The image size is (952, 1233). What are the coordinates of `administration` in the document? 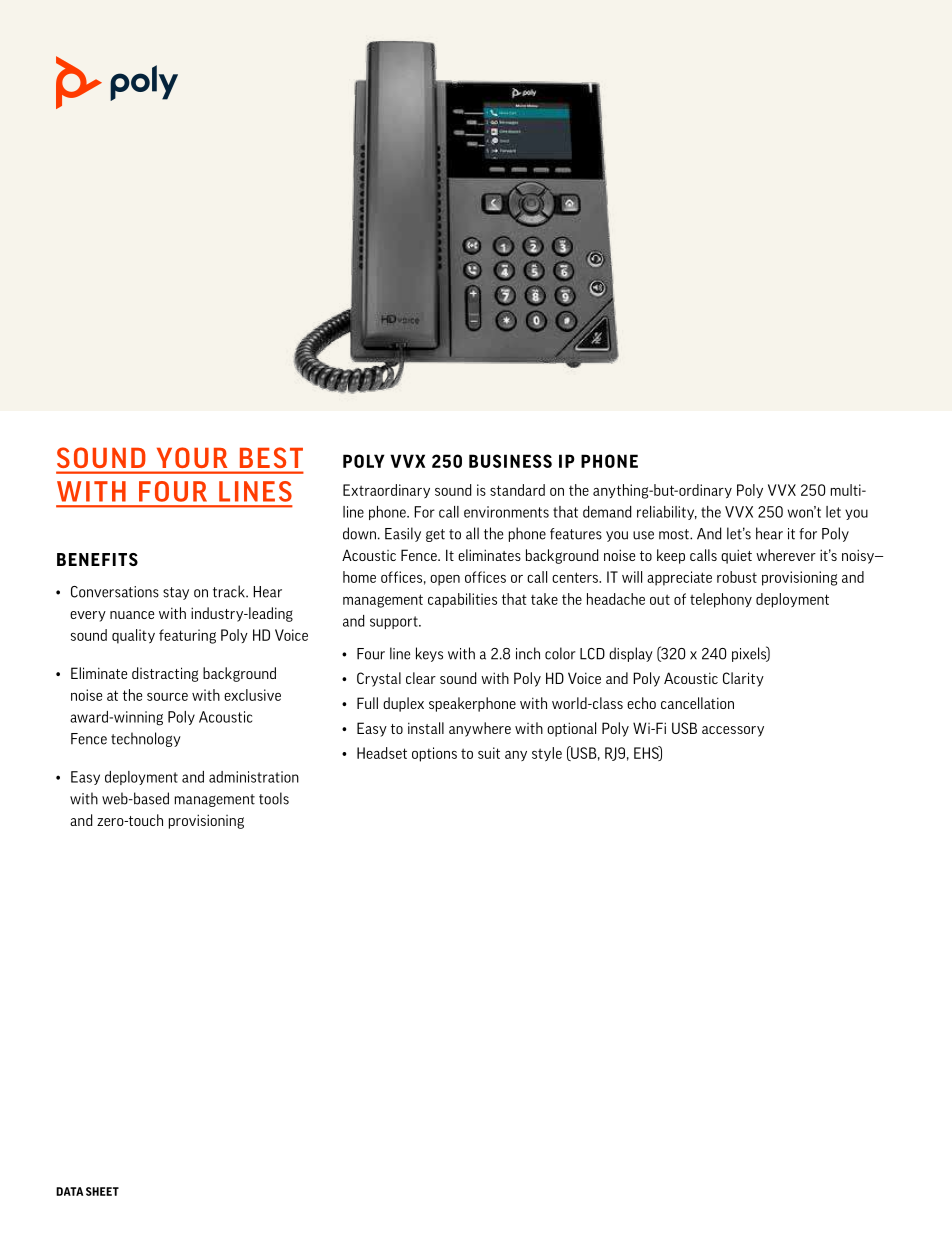 It's located at (254, 777).
